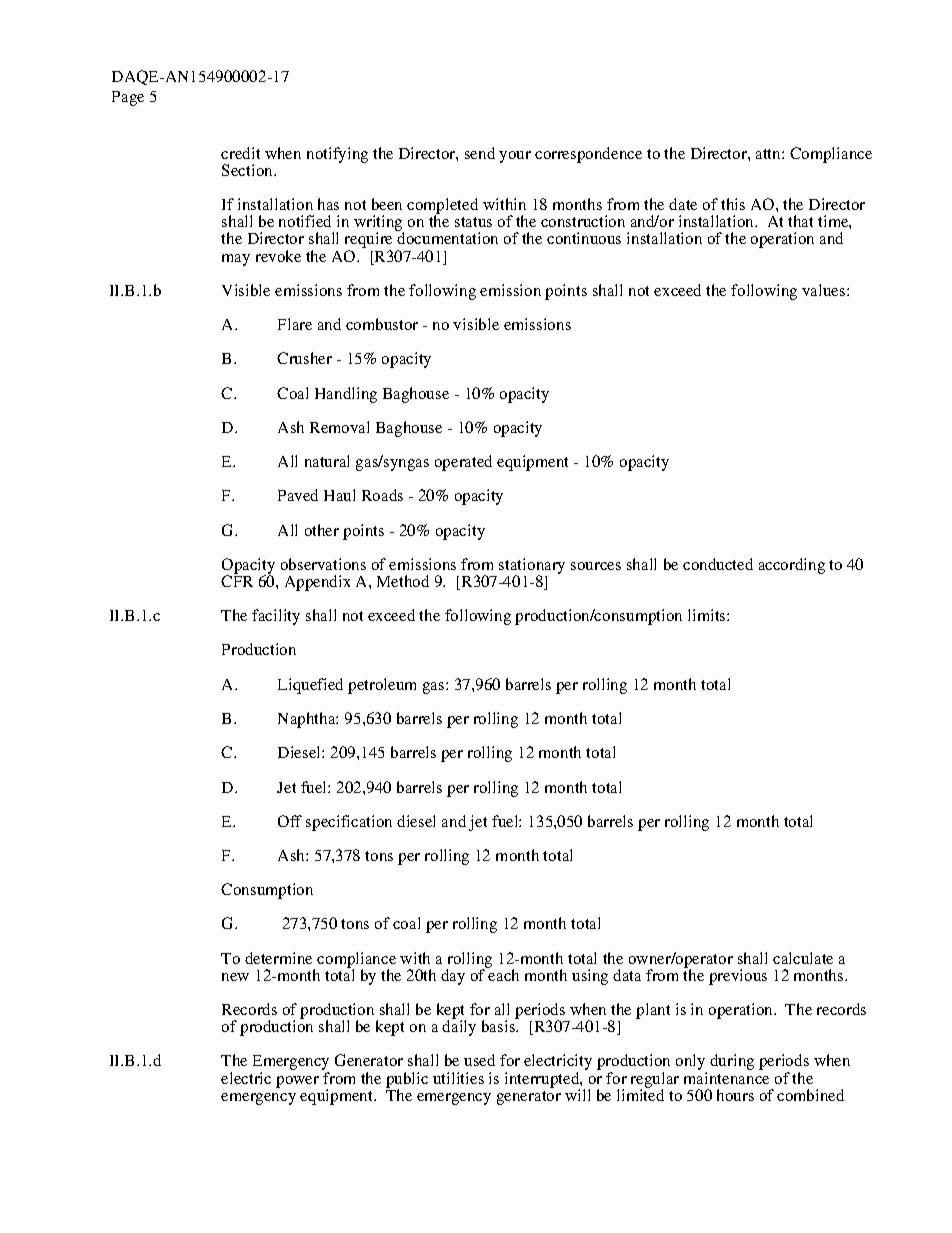 The width and height of the document is (952, 1233). I want to click on used, so click(479, 1060).
